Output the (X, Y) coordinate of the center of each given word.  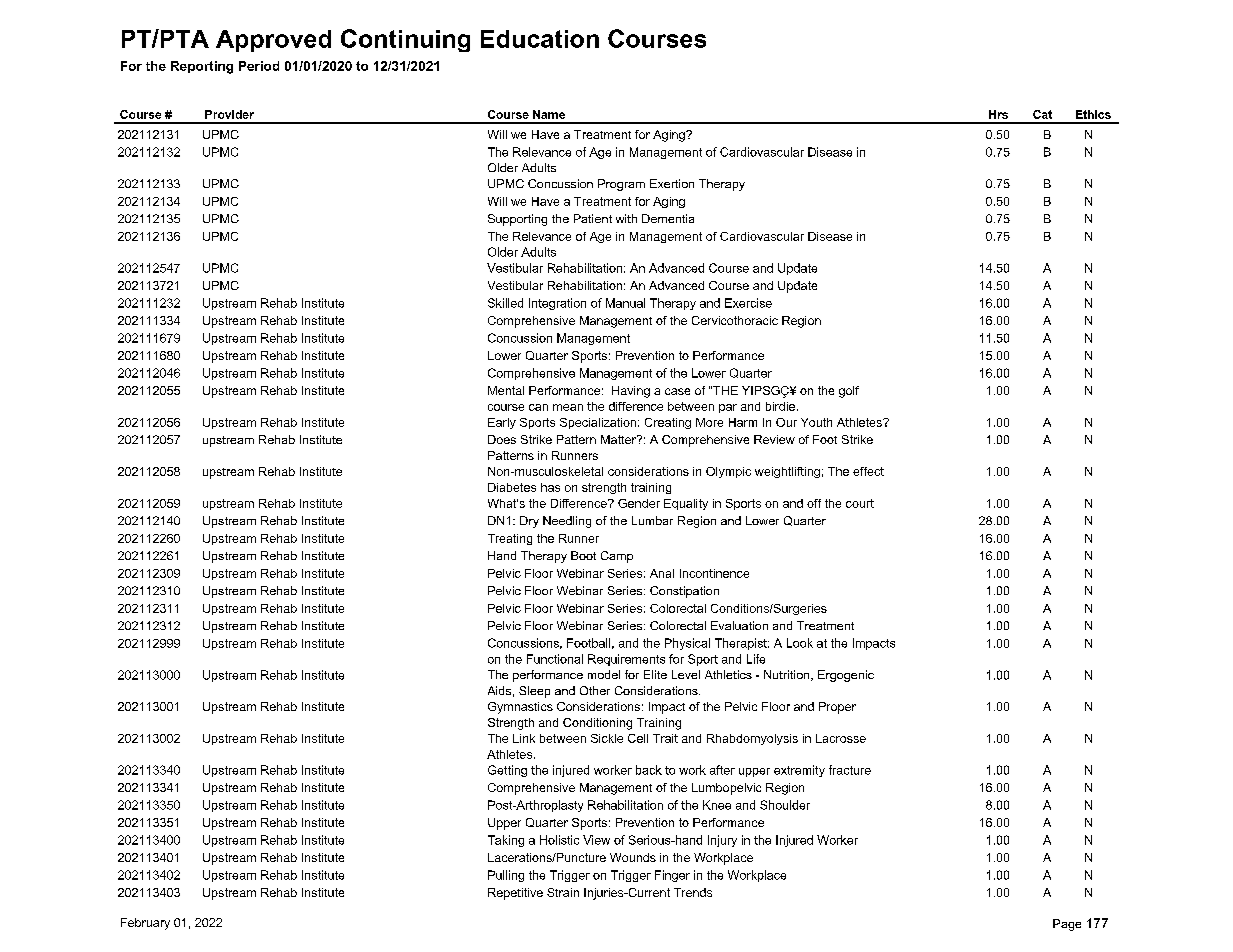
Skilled (505, 303)
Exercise (748, 303)
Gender (639, 503)
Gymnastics (520, 708)
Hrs (998, 114)
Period (259, 66)
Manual (625, 303)
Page (1067, 925)
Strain (563, 892)
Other (595, 690)
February (145, 924)
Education (540, 39)
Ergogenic (846, 676)
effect (868, 471)
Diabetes (512, 487)
